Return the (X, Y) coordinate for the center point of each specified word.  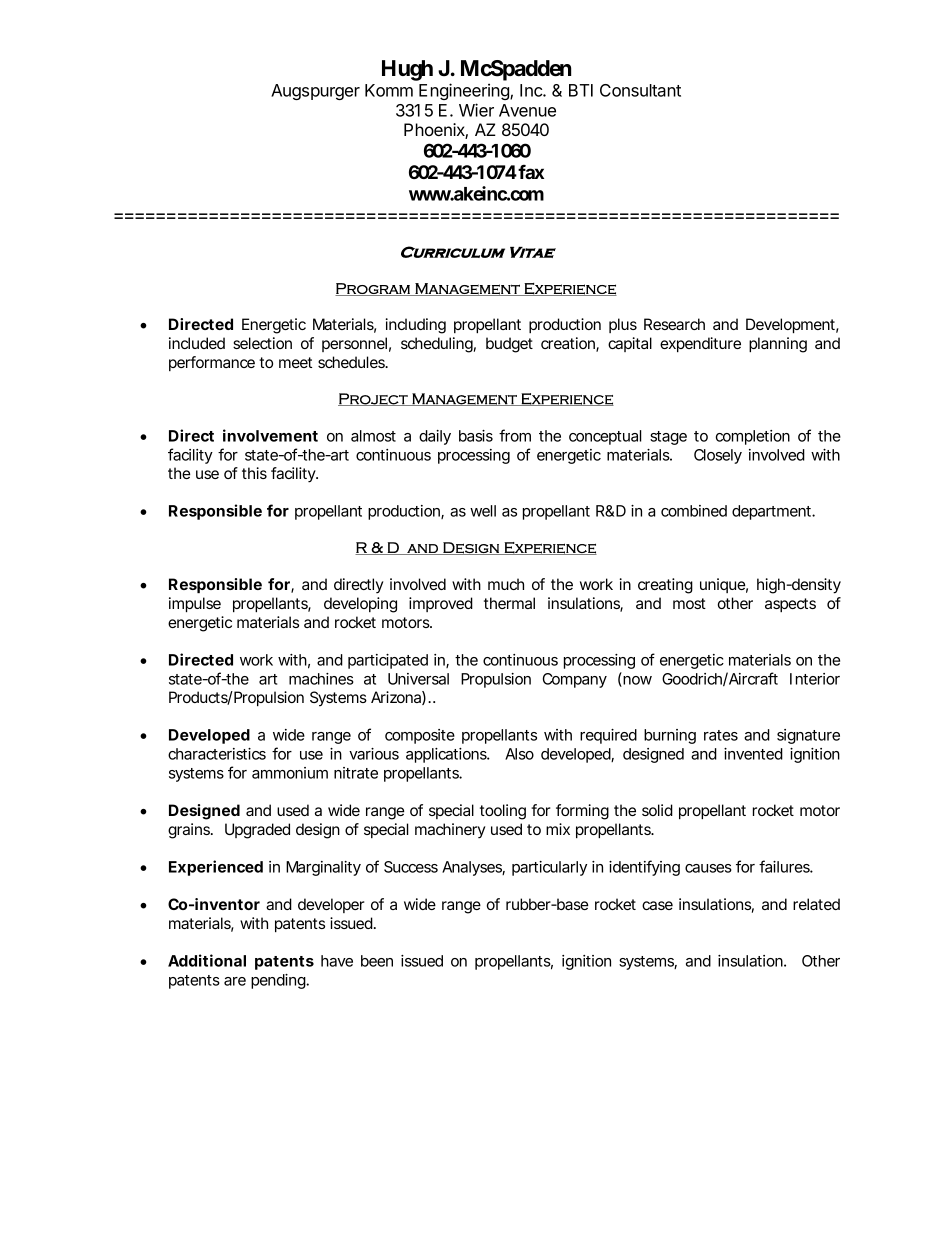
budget (509, 345)
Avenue (527, 110)
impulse (195, 604)
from (515, 435)
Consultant (640, 90)
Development (792, 325)
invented (753, 754)
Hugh (407, 70)
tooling (503, 812)
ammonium (290, 773)
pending (279, 981)
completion (753, 437)
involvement (270, 435)
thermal (509, 603)
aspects (790, 605)
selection (262, 343)
